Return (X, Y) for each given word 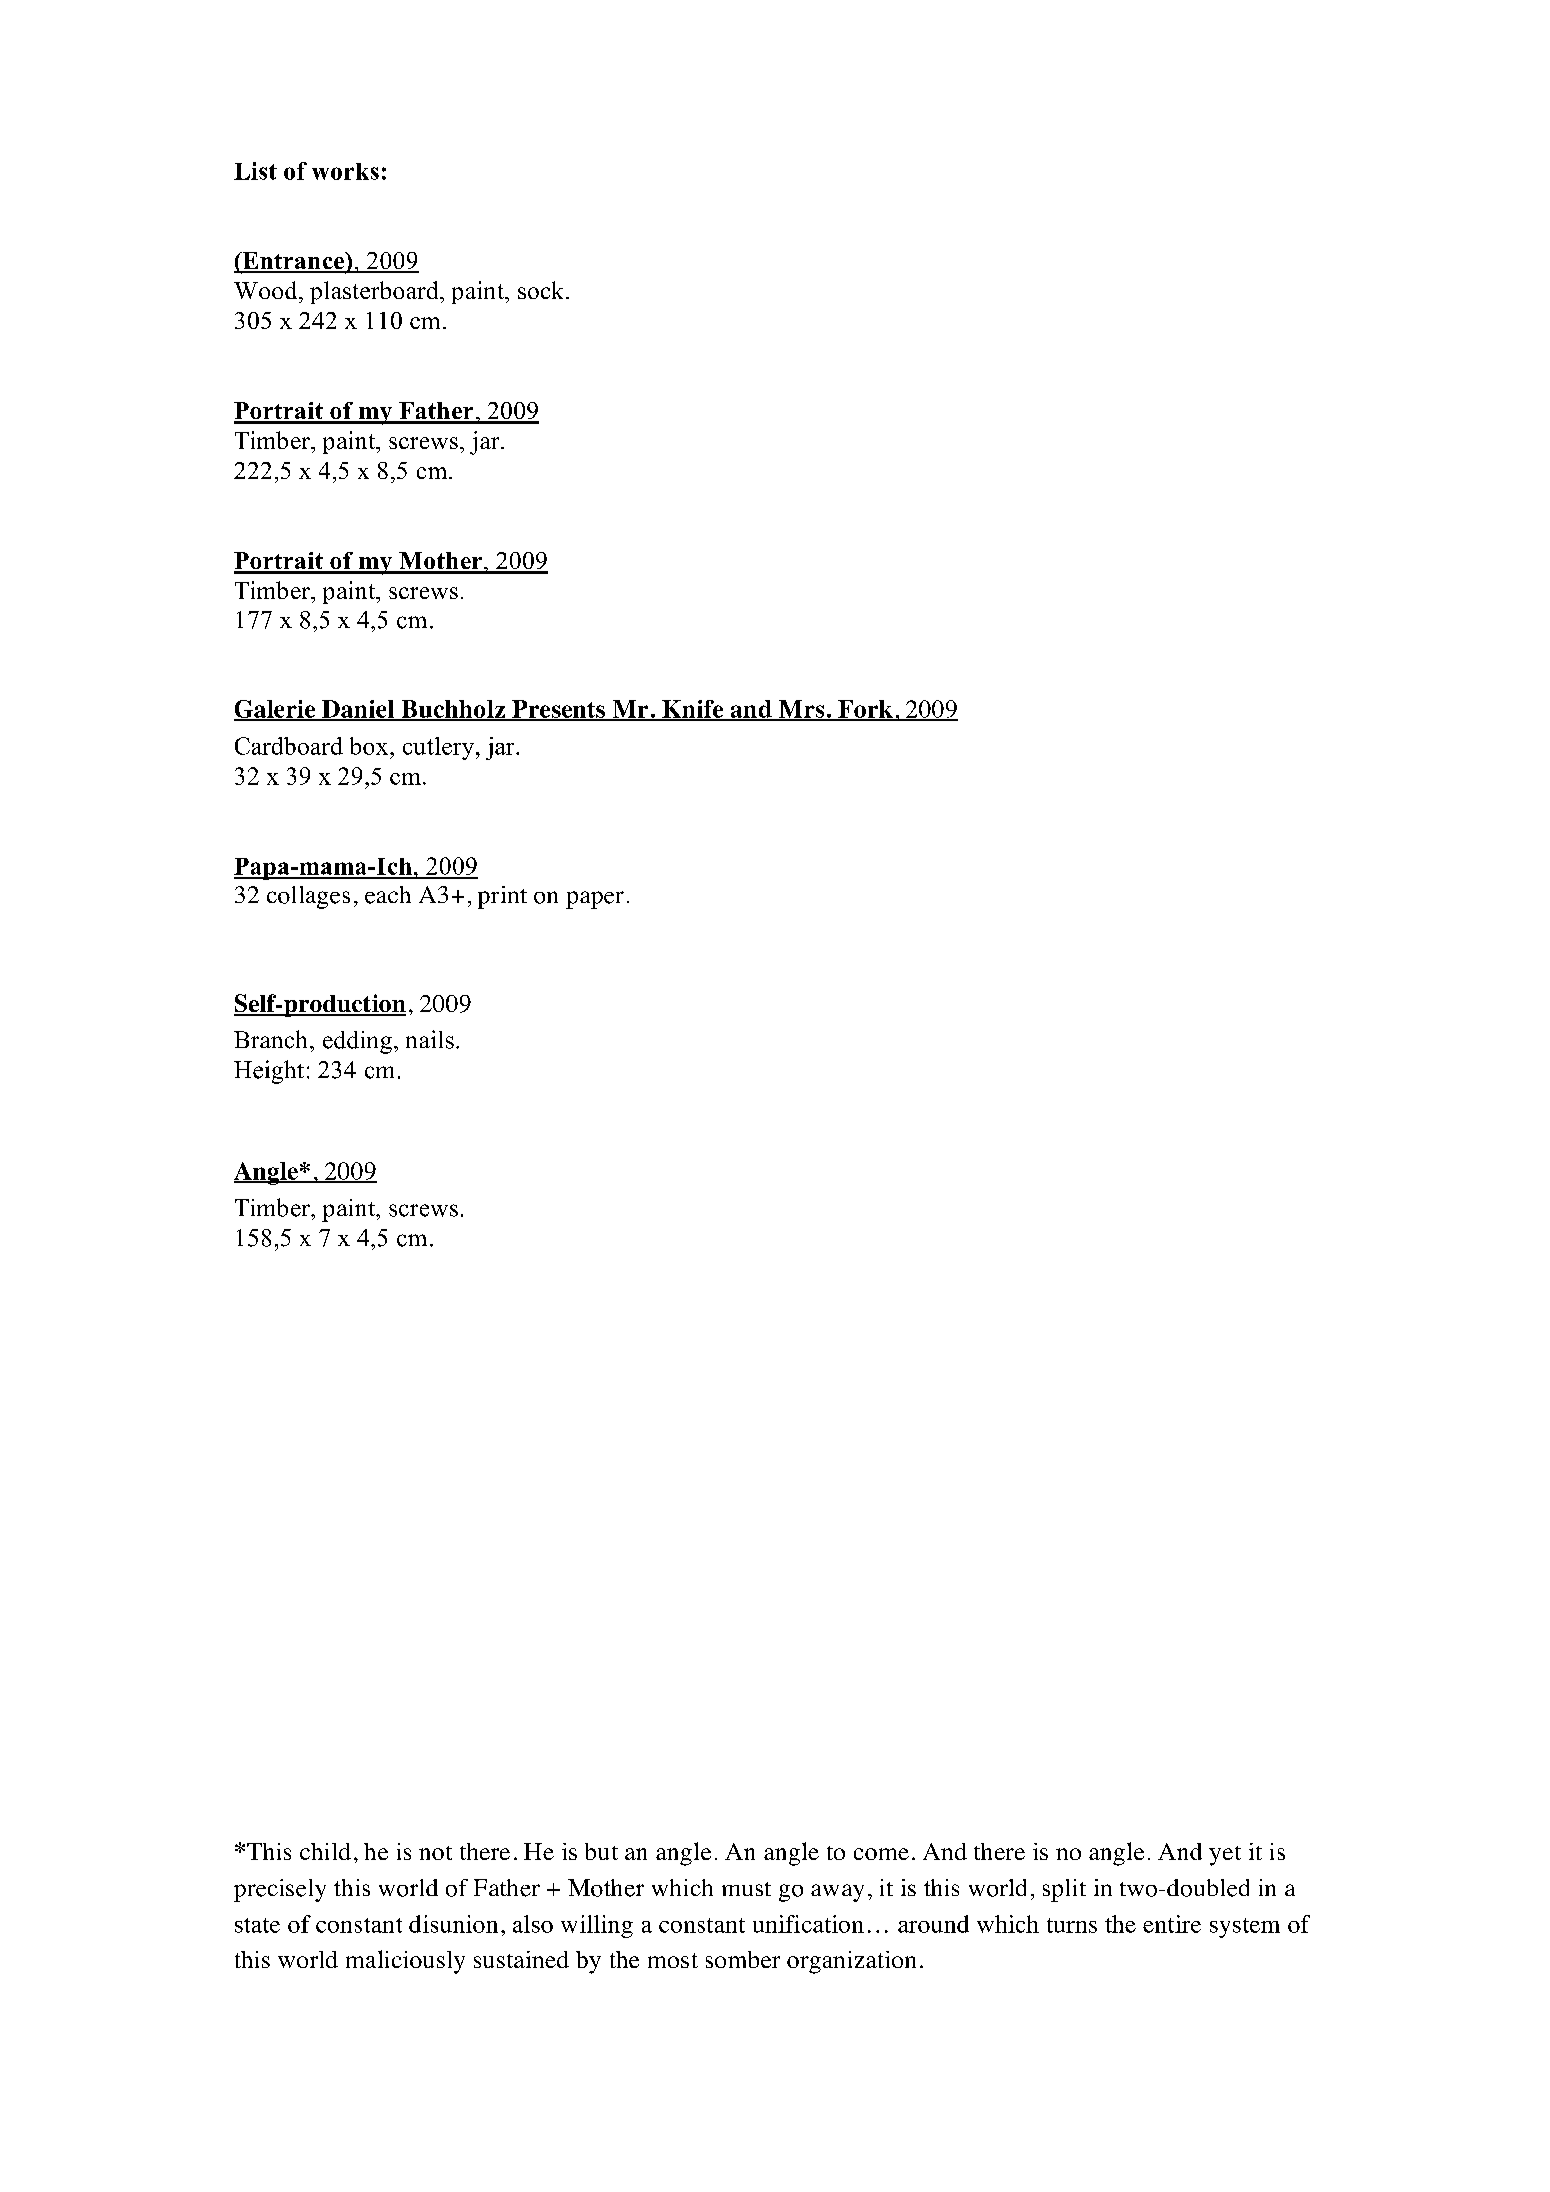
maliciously (405, 1962)
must (746, 1889)
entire (1172, 1924)
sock (542, 290)
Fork (865, 710)
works (345, 171)
